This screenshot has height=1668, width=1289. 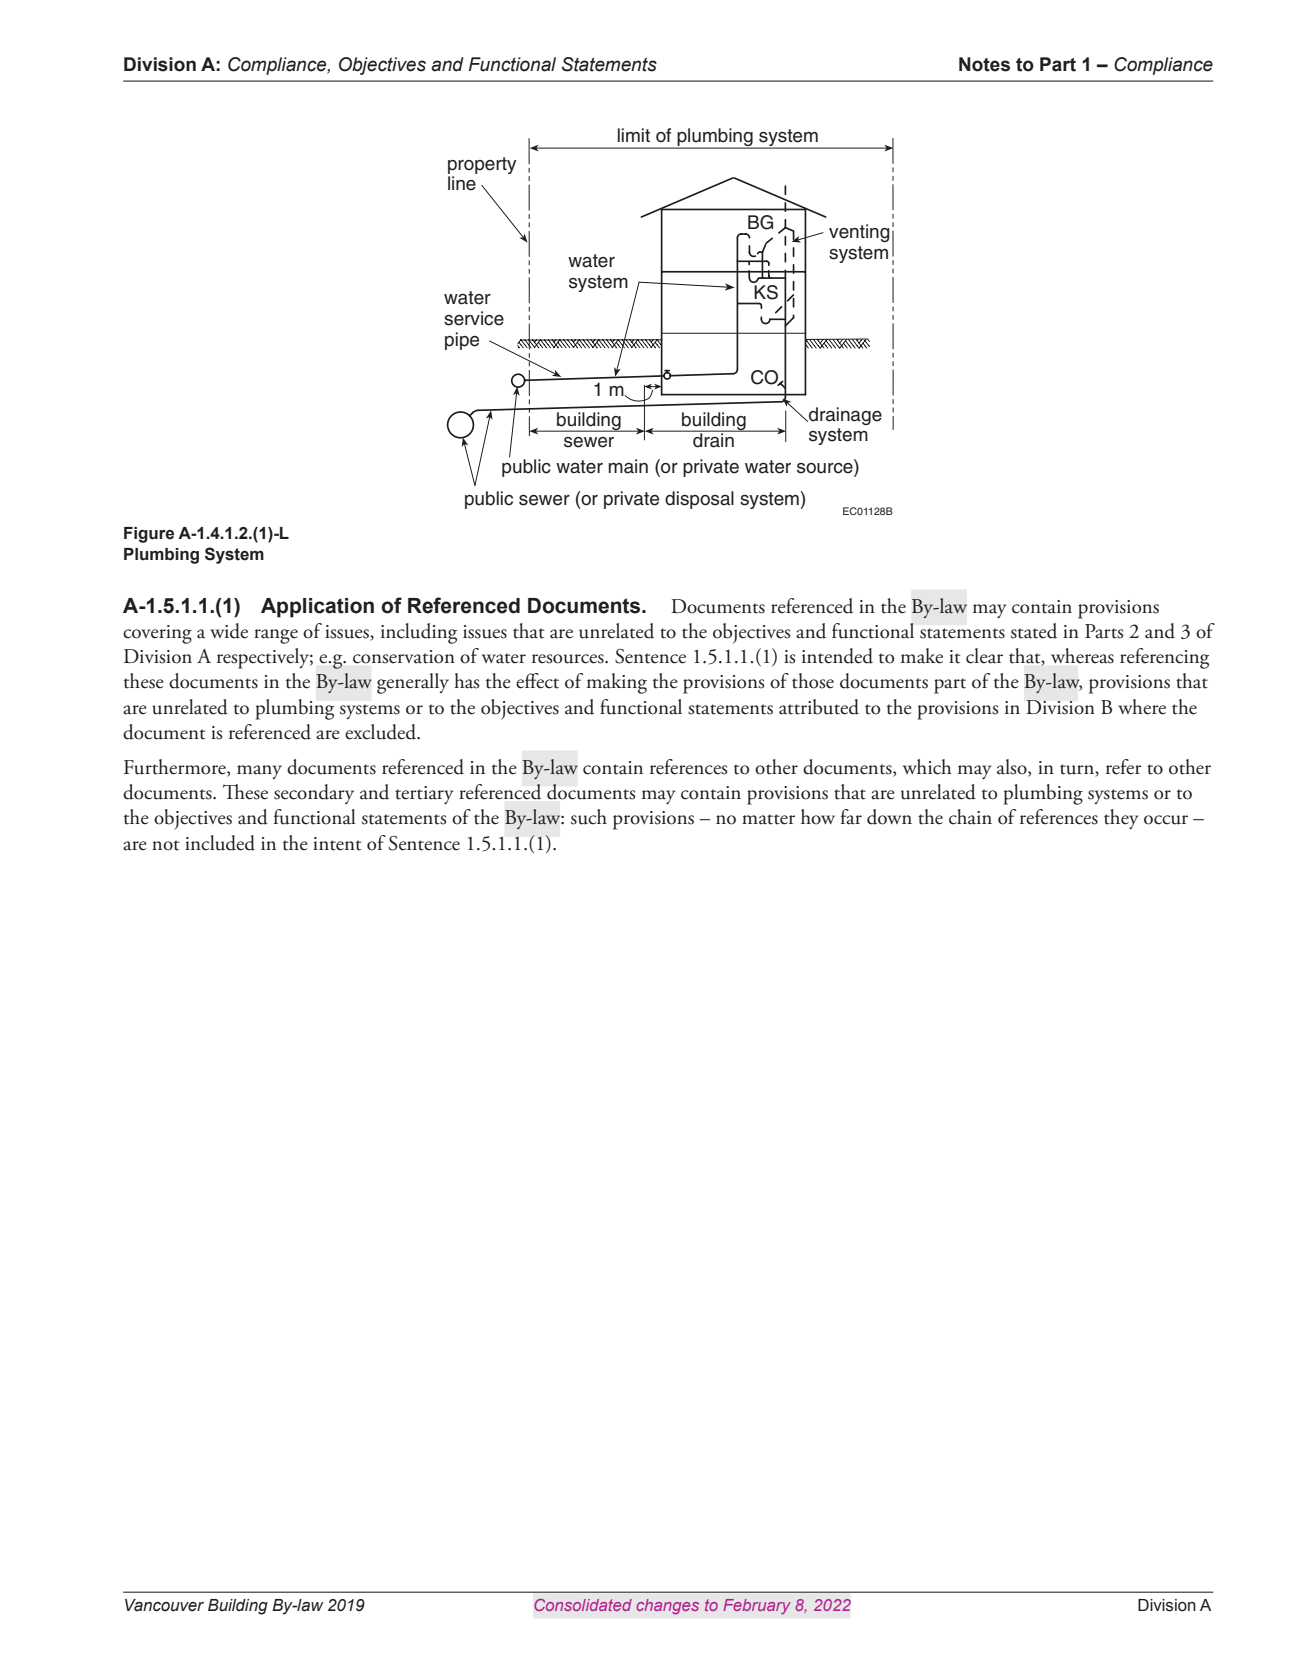 I want to click on range, so click(x=276, y=636).
